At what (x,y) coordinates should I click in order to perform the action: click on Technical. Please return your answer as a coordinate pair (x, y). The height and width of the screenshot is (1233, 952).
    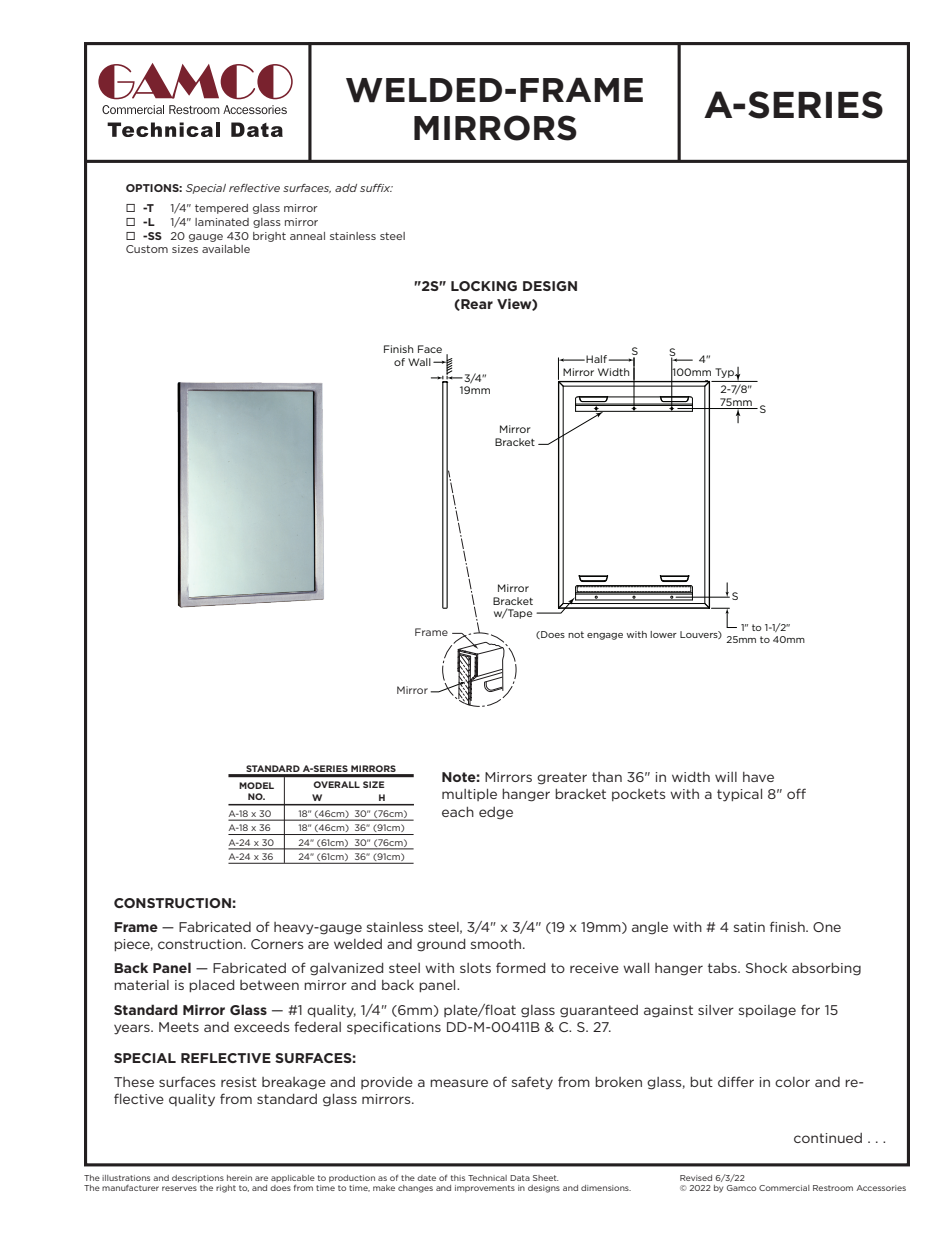
    Looking at the image, I should click on (487, 1178).
